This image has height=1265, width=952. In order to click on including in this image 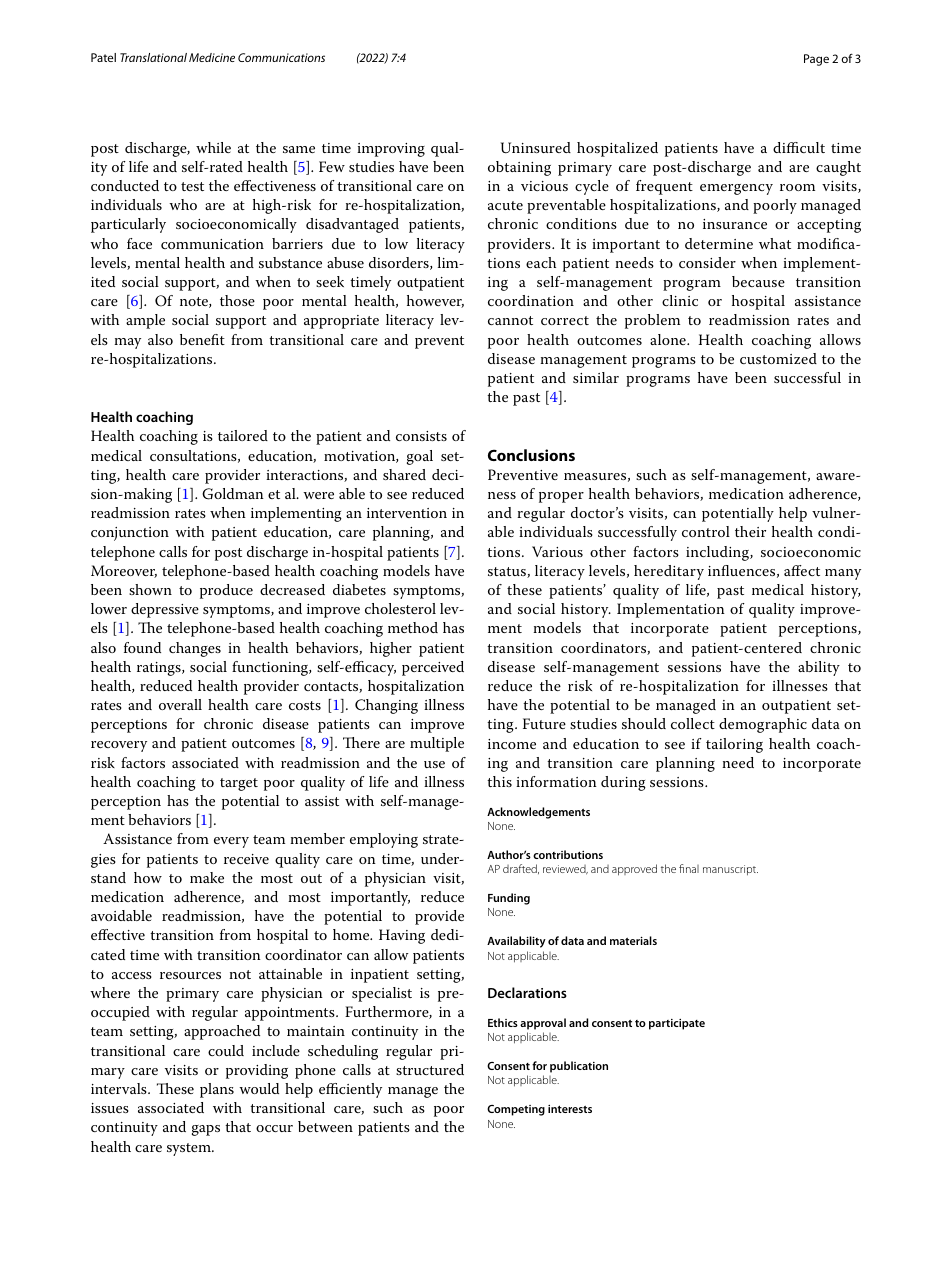, I will do `click(719, 553)`.
